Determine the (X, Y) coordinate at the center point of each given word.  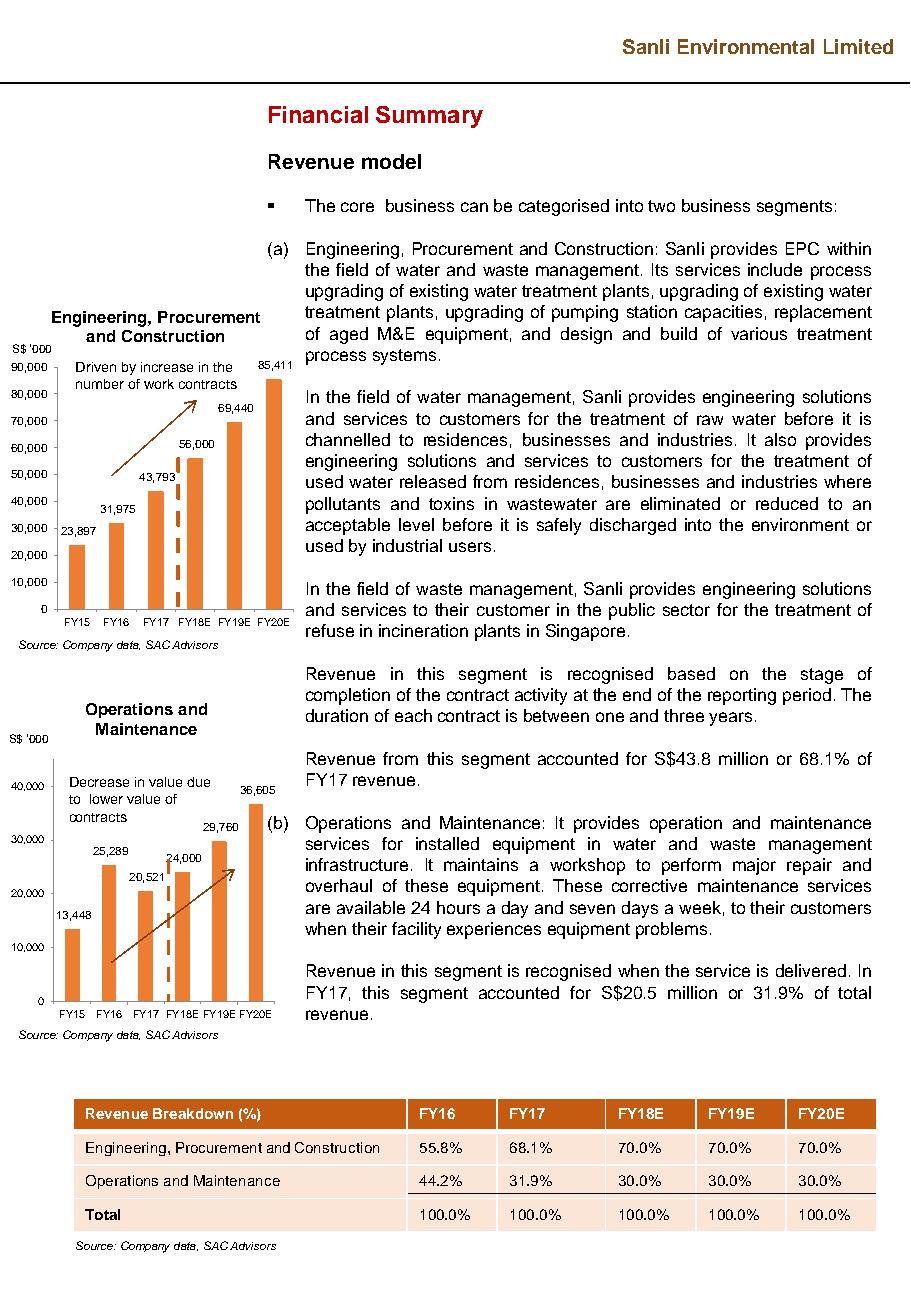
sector (686, 610)
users (470, 547)
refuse (330, 630)
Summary (429, 117)
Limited (858, 46)
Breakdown (193, 1113)
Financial (318, 114)
